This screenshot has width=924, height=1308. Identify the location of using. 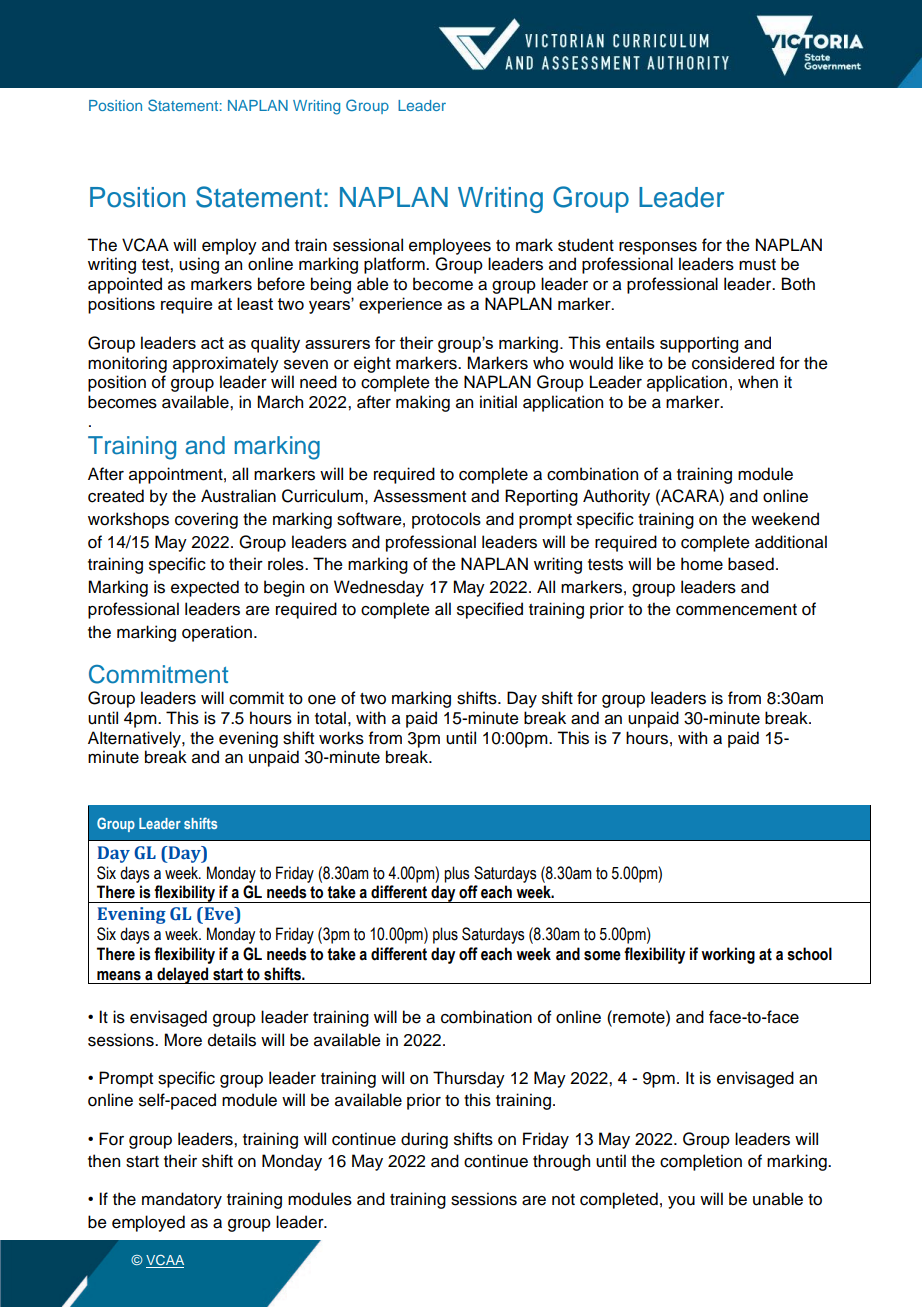
(199, 265).
